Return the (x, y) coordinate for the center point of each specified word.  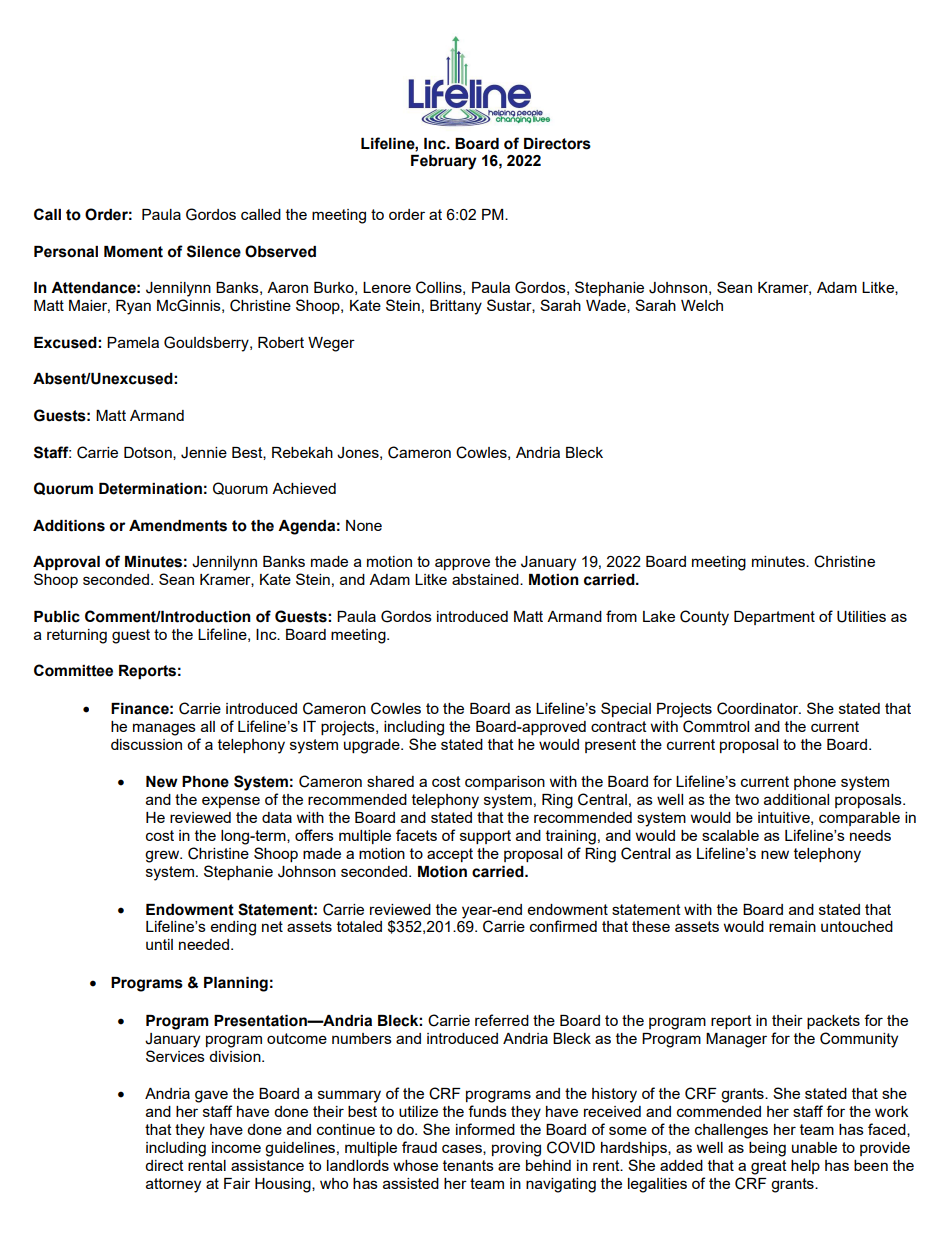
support (485, 837)
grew (163, 856)
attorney (173, 1185)
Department (774, 618)
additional (796, 799)
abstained (486, 579)
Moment (133, 252)
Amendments (178, 526)
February (444, 162)
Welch (702, 305)
